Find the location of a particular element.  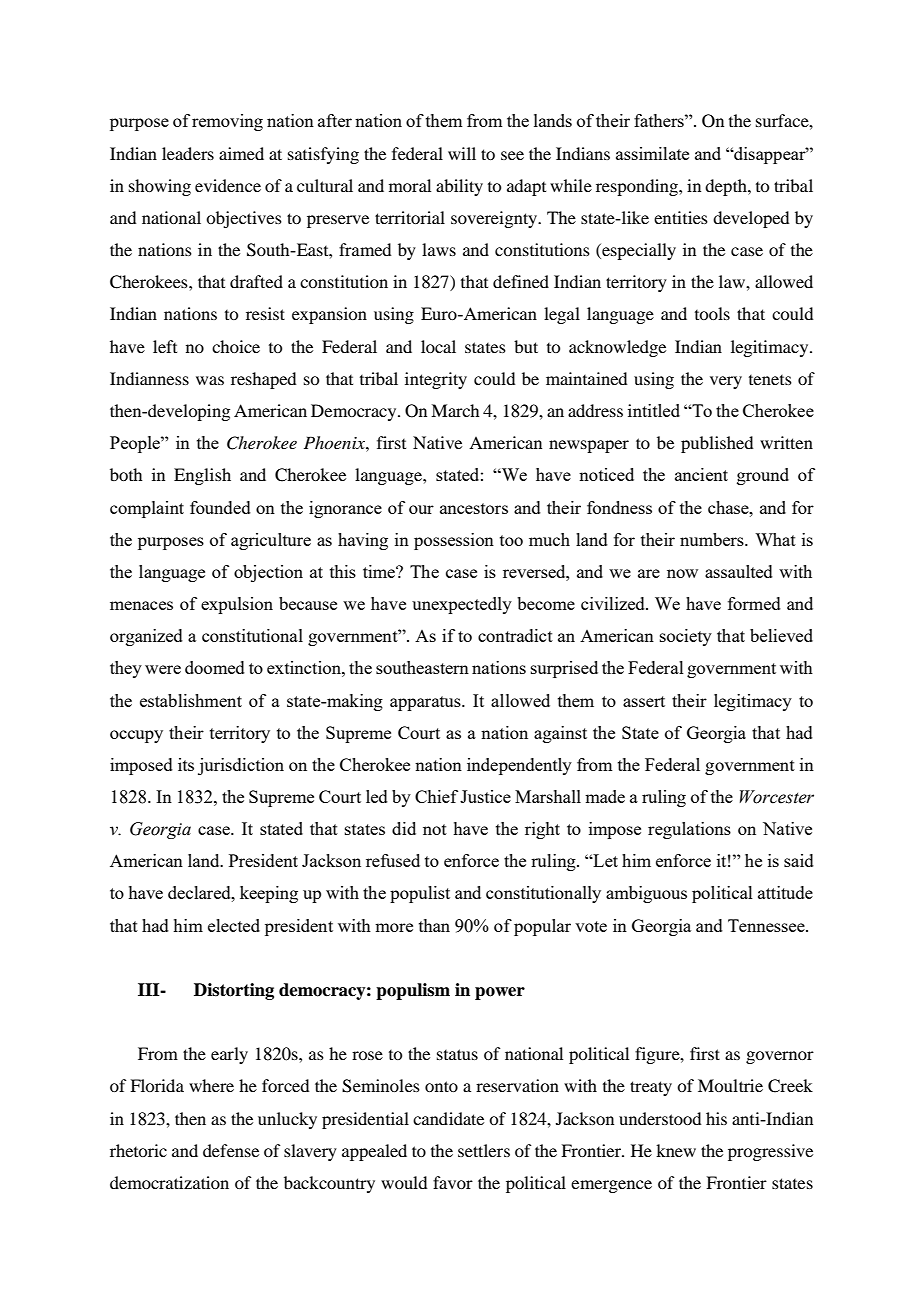

contradict is located at coordinates (515, 635).
